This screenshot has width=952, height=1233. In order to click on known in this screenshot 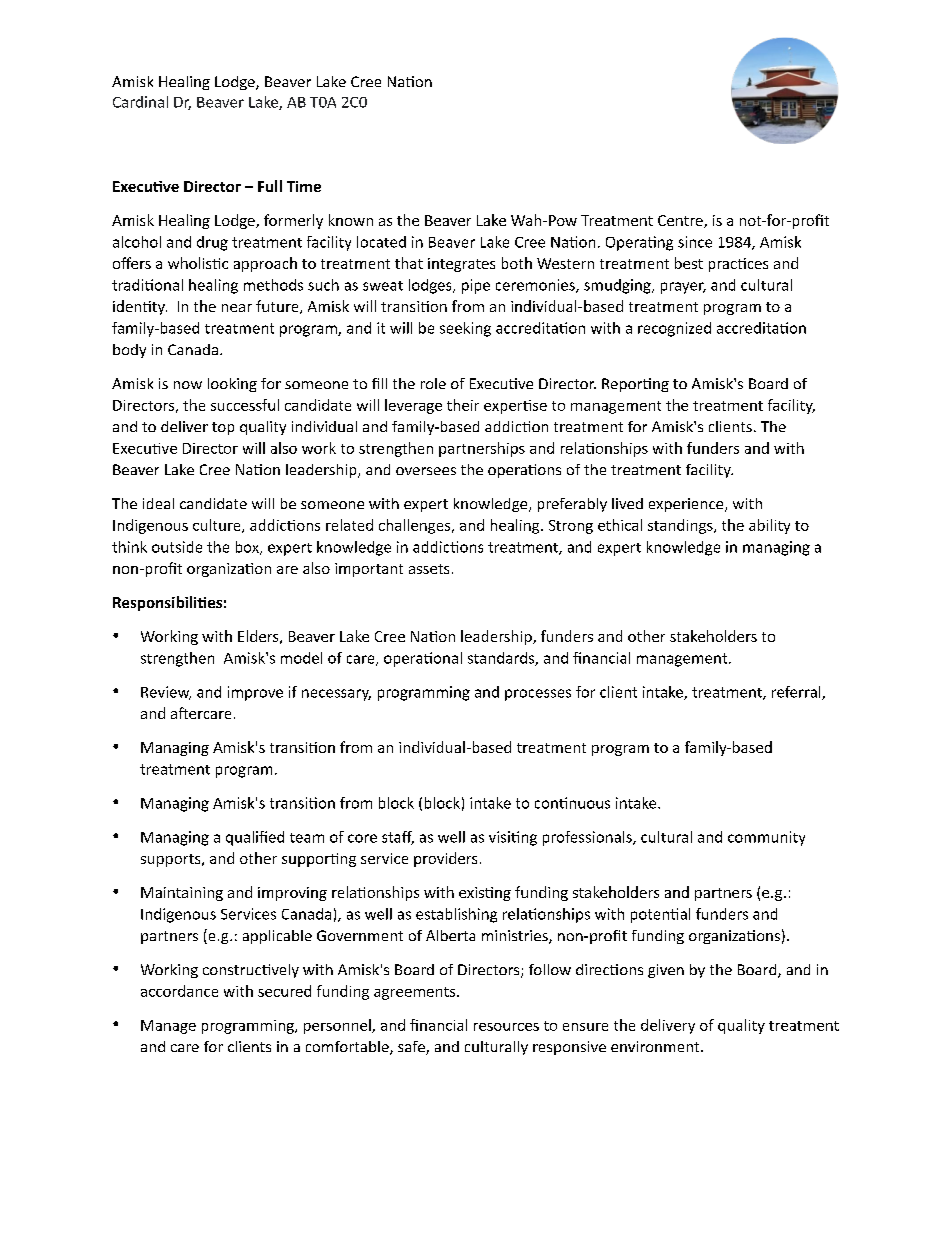, I will do `click(351, 220)`.
